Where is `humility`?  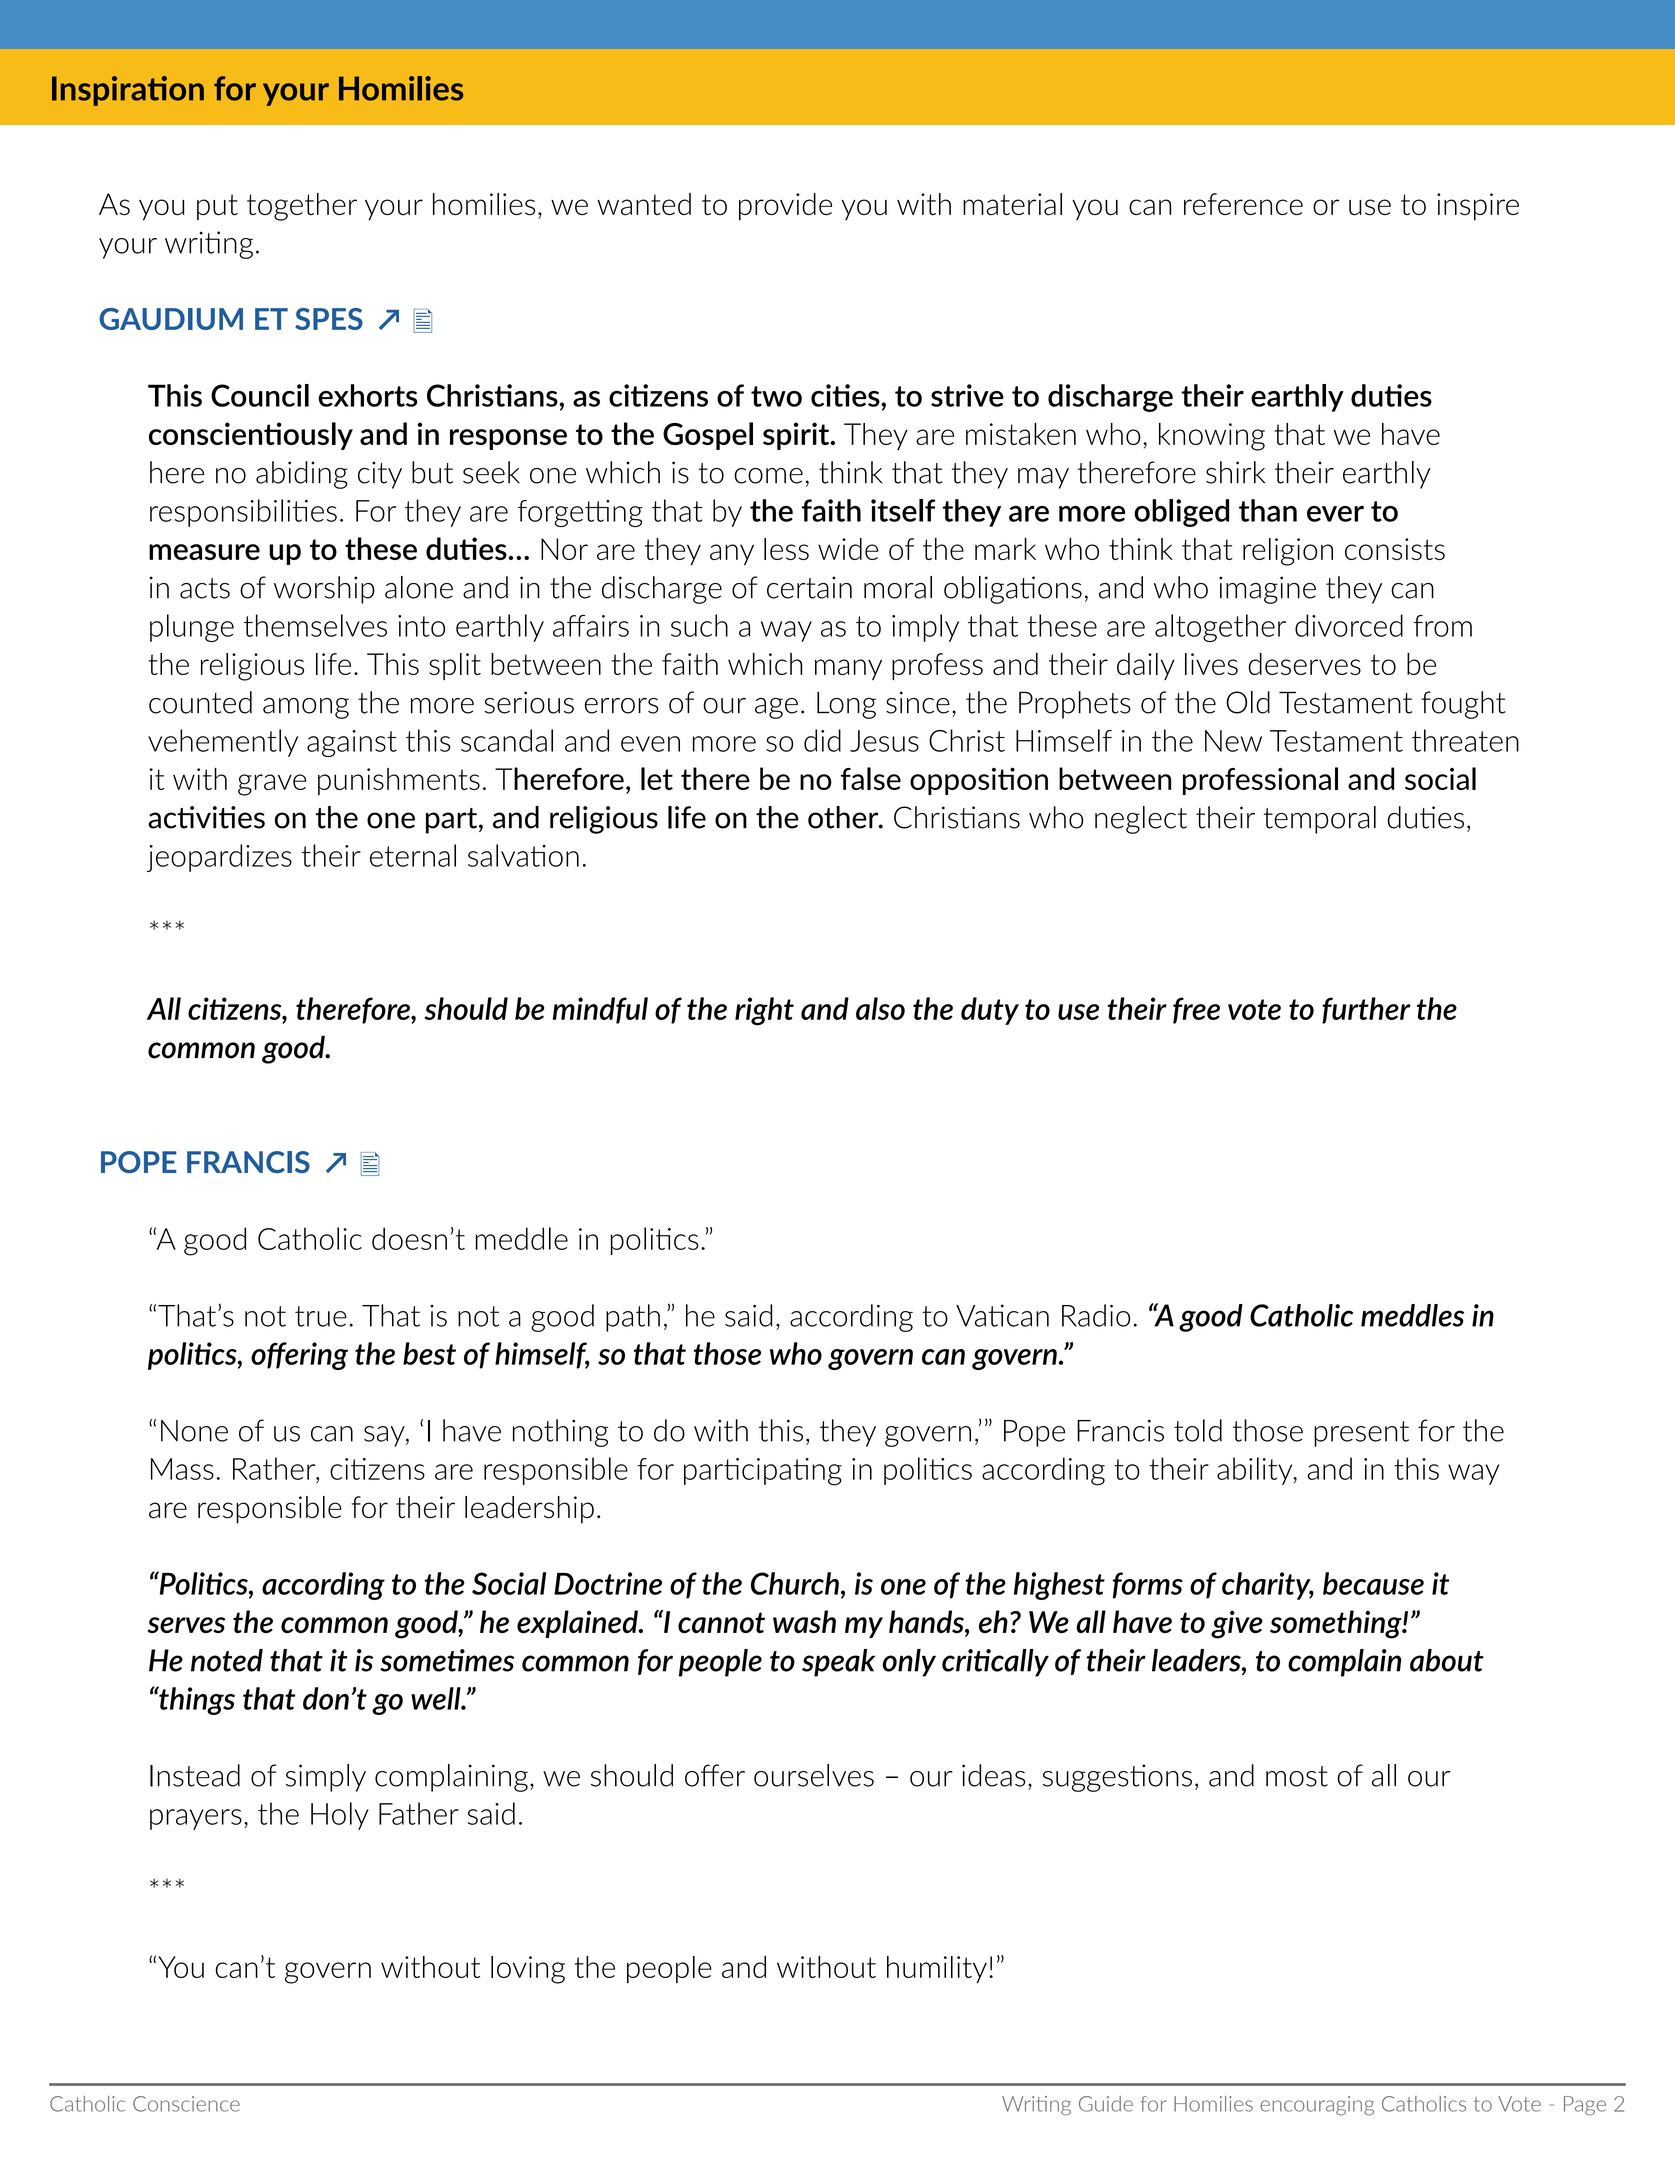
humility is located at coordinates (937, 1969).
